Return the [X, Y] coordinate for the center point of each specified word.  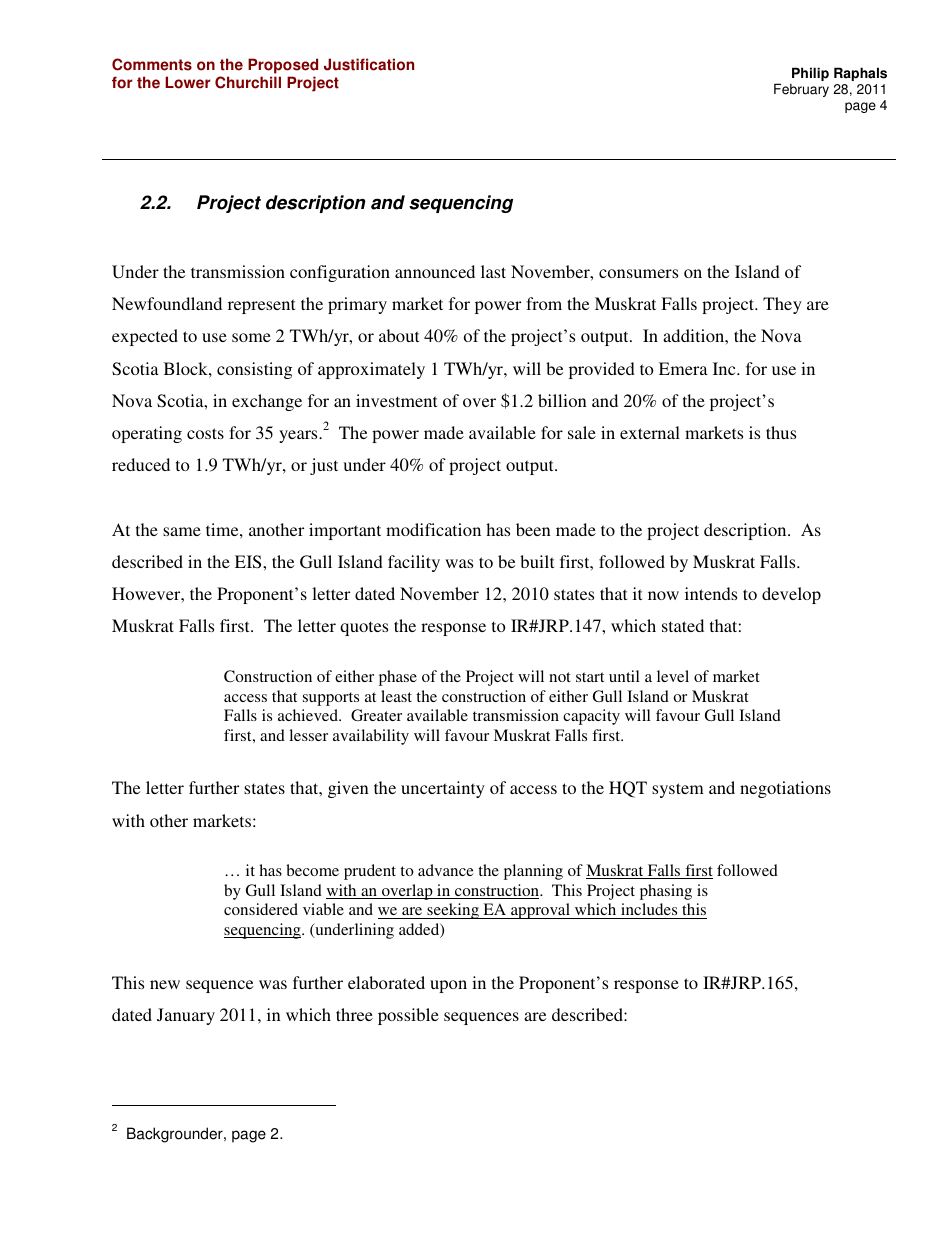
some [251, 337]
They [782, 305]
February [801, 90]
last [493, 271]
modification [433, 529]
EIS [249, 562]
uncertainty [443, 789]
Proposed [283, 66]
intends [711, 593]
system [678, 790]
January [186, 1016]
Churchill [248, 82]
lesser [308, 735]
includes [649, 911]
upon [448, 986]
